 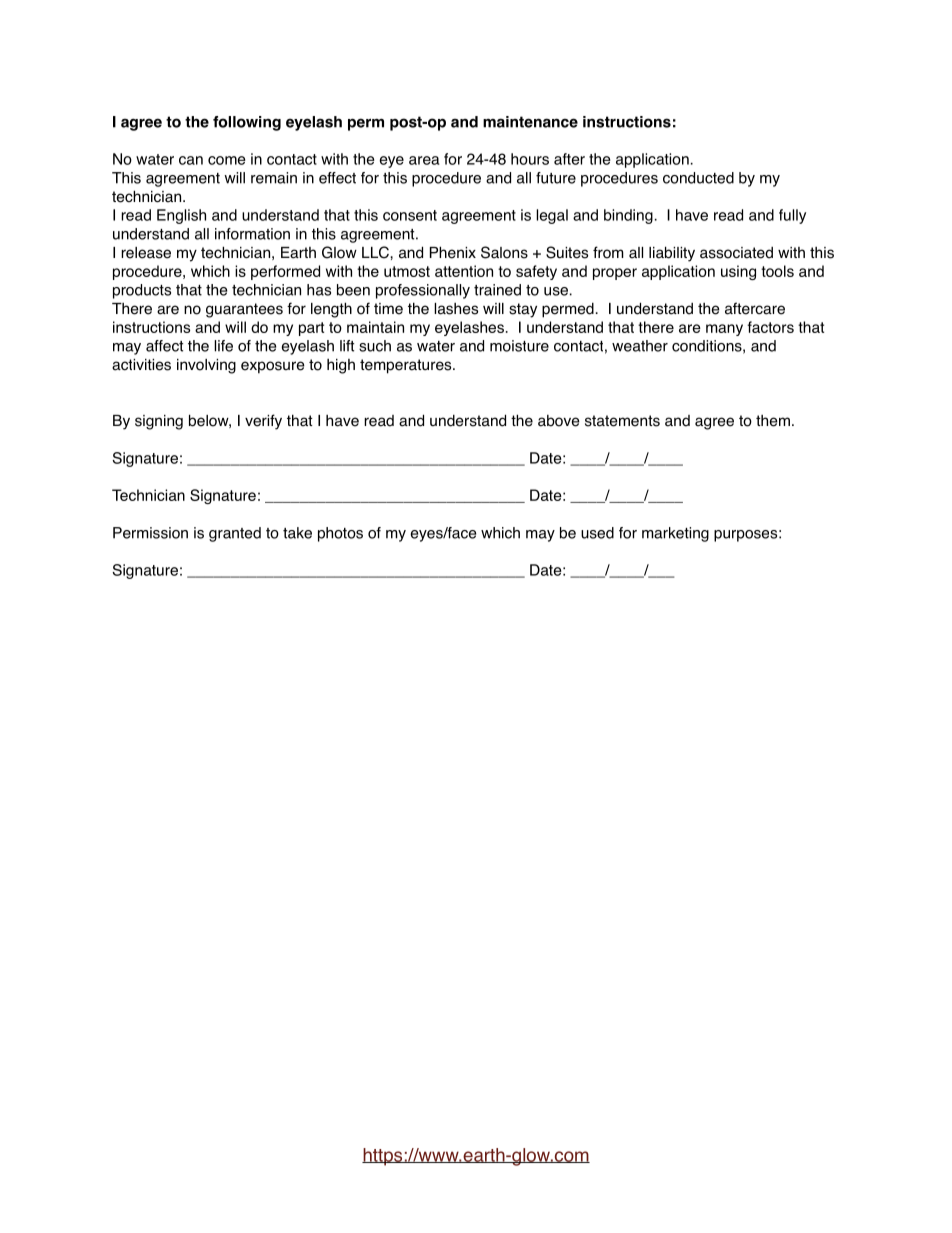 What do you see at coordinates (223, 346) in the screenshot?
I see `life` at bounding box center [223, 346].
